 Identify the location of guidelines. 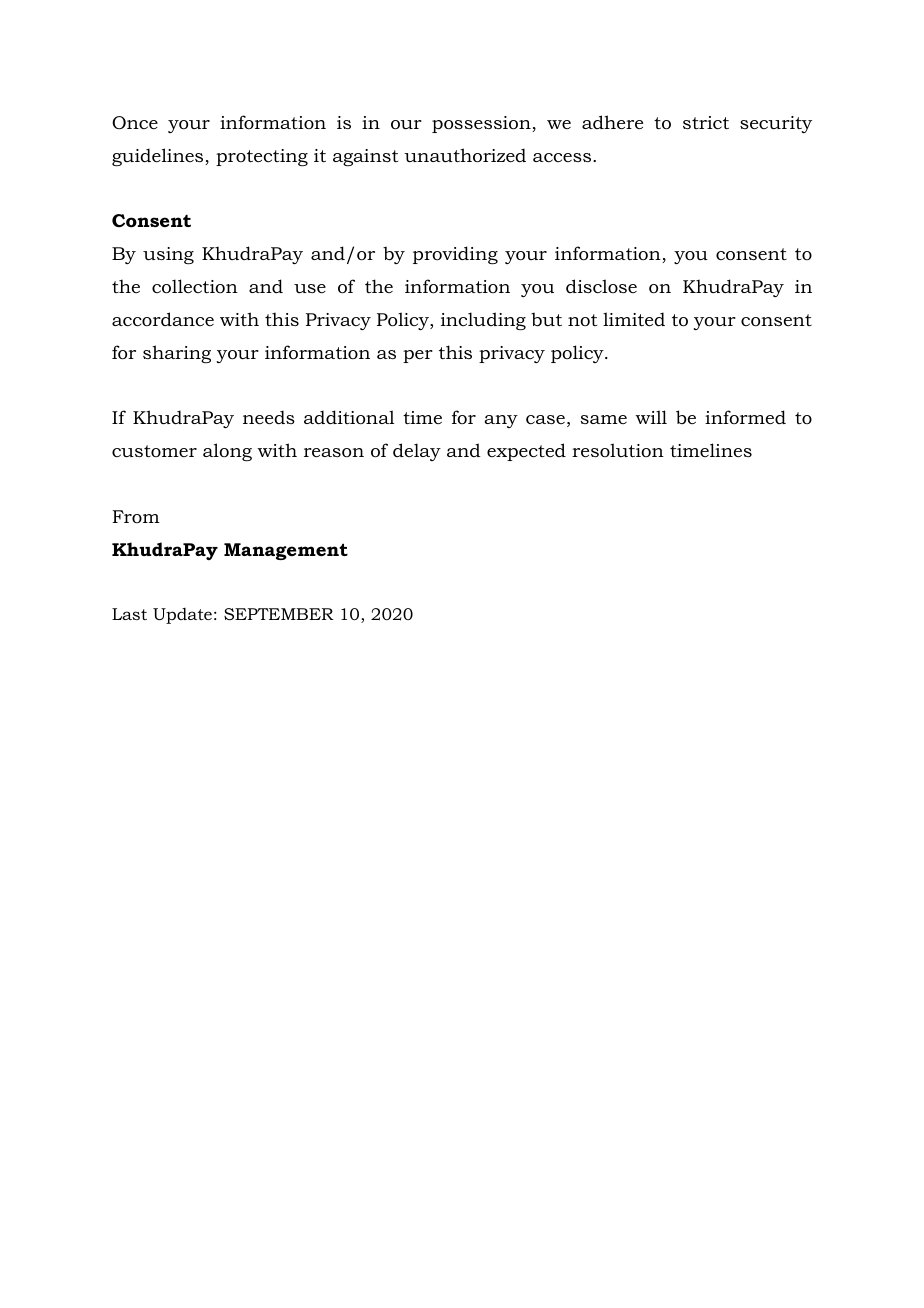
(159, 157).
